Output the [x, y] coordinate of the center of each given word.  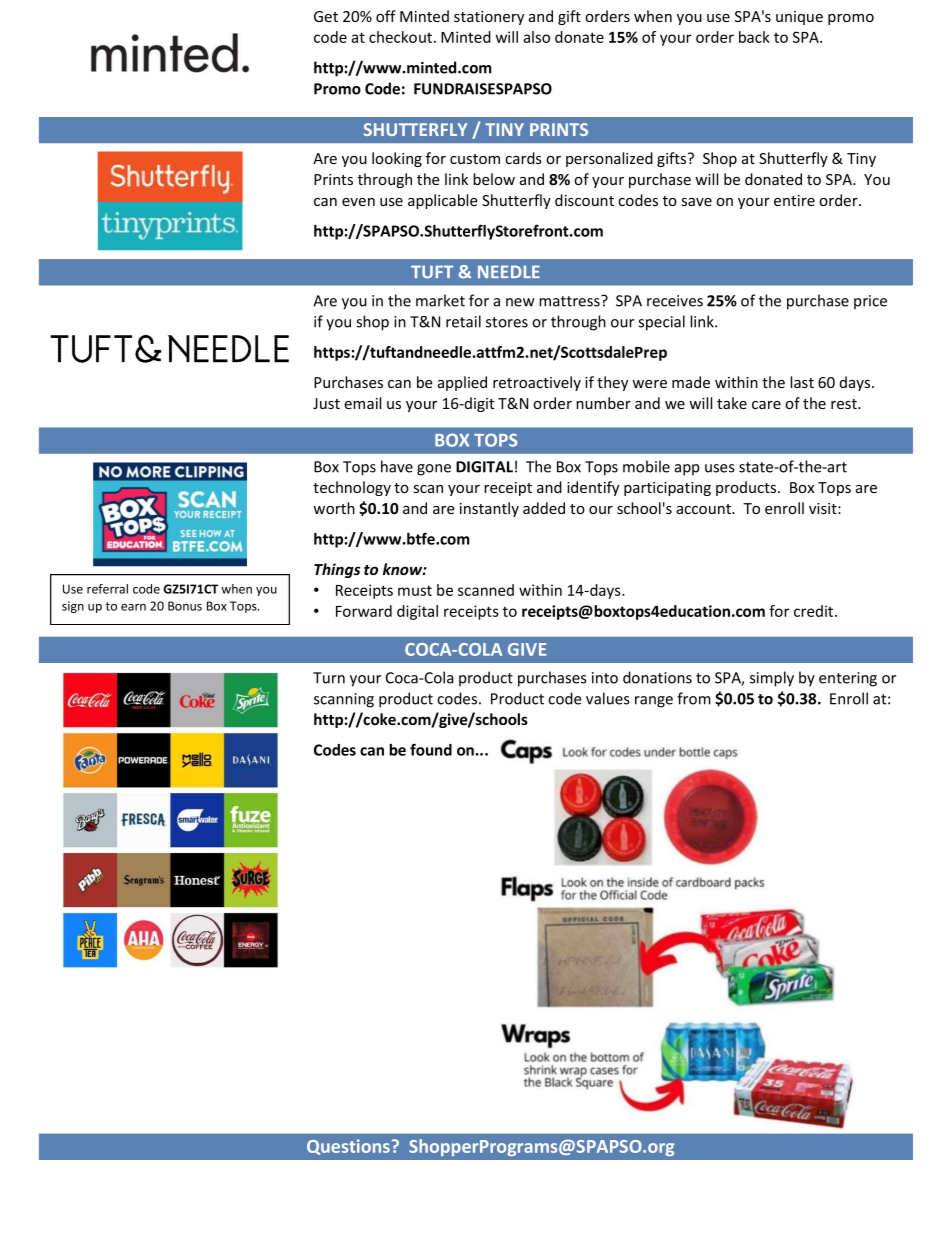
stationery [489, 18]
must [415, 590]
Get [326, 16]
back [754, 37]
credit [815, 611]
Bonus [185, 606]
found [431, 749]
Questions [348, 1147]
